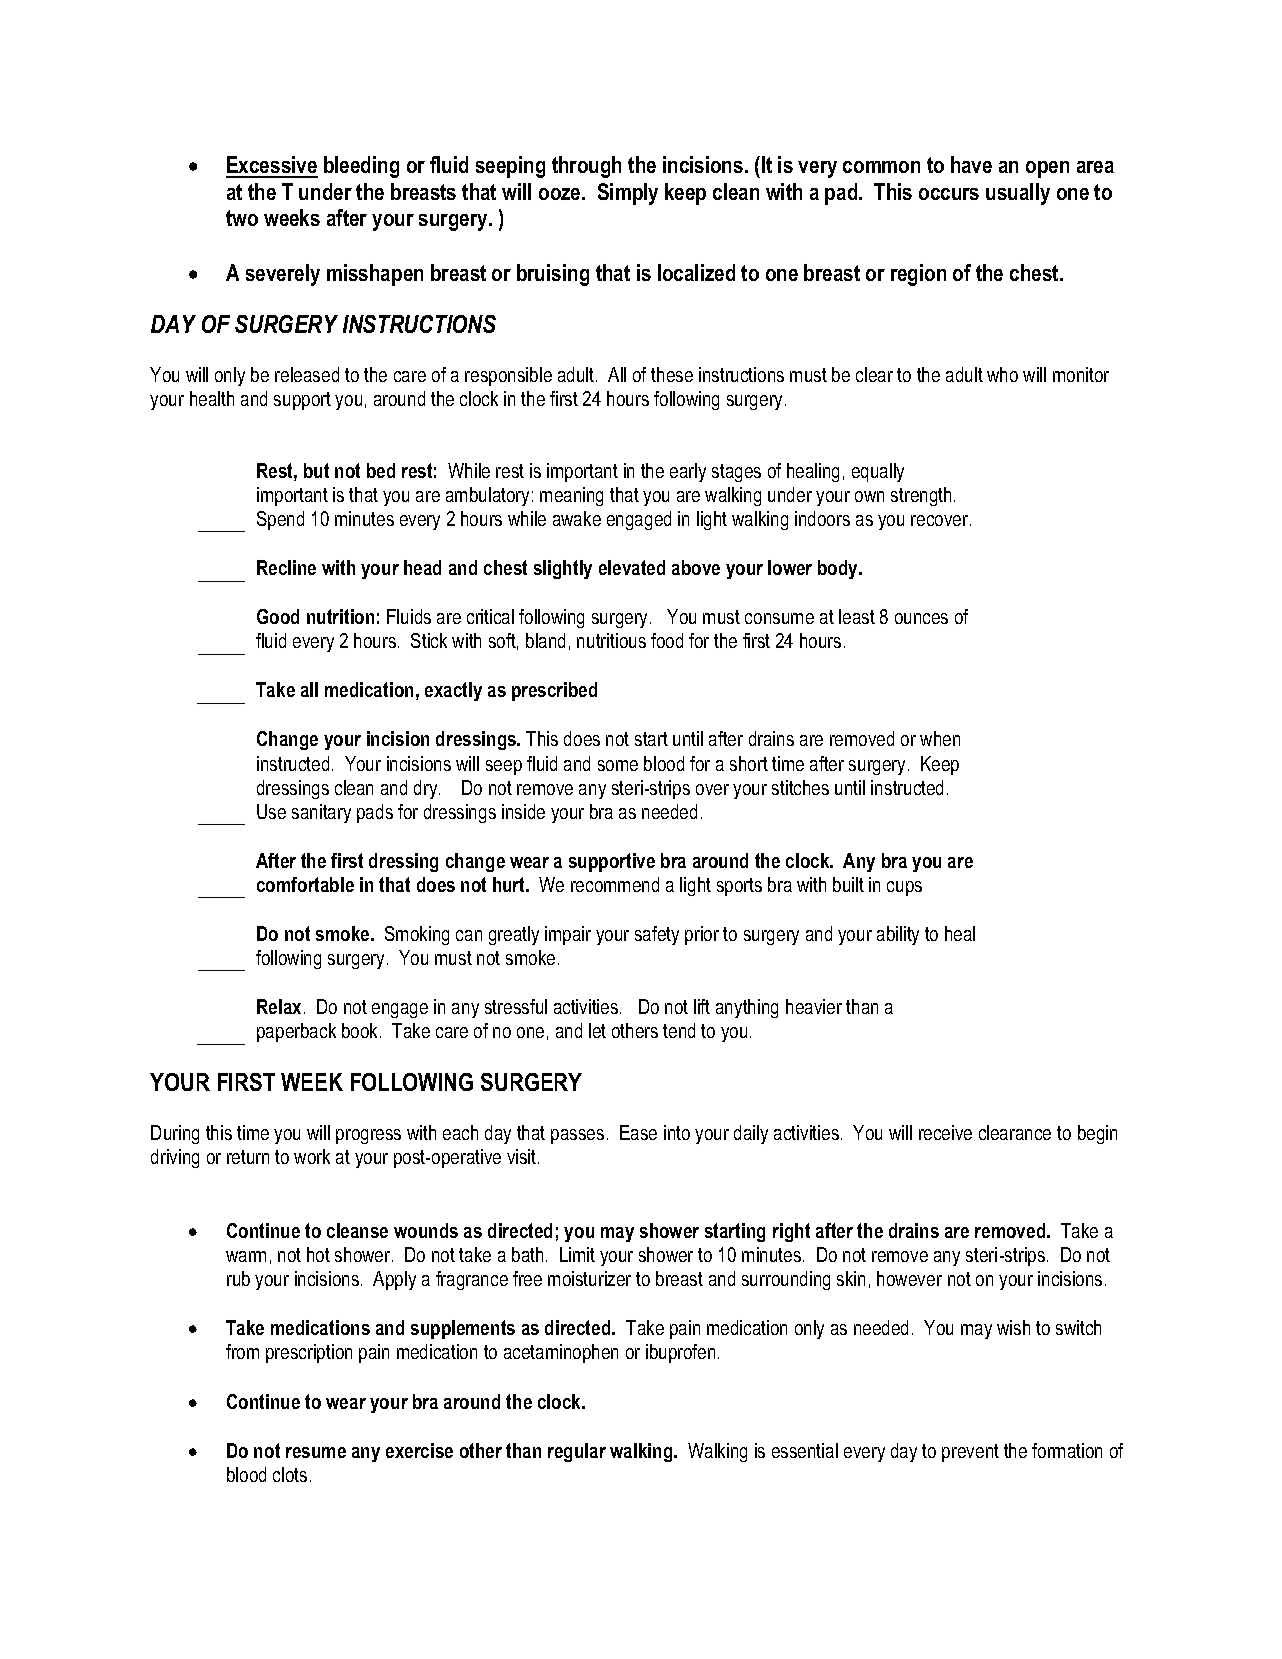 The image size is (1282, 1659). I want to click on into, so click(677, 1132).
